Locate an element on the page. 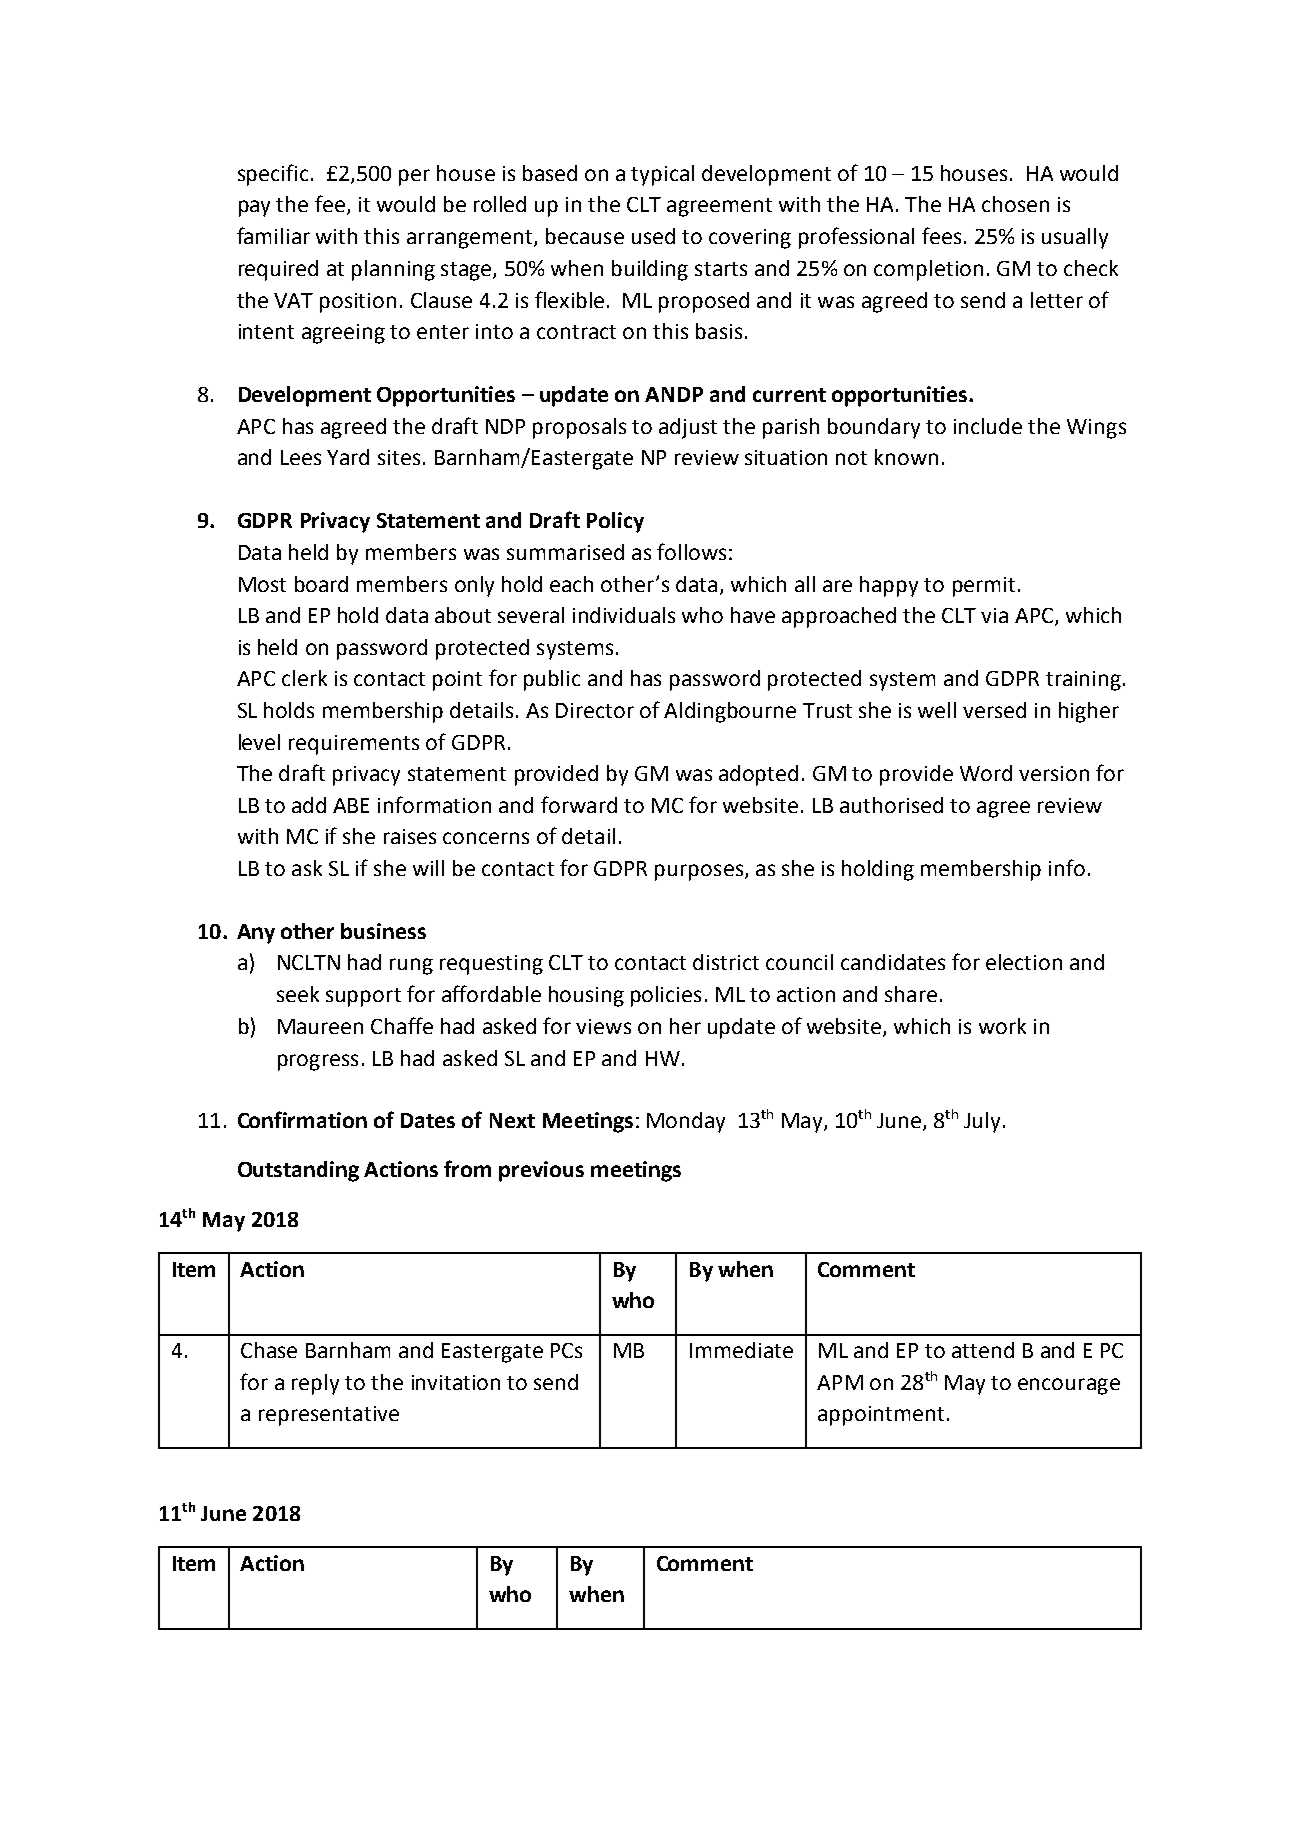  familiar is located at coordinates (273, 235).
